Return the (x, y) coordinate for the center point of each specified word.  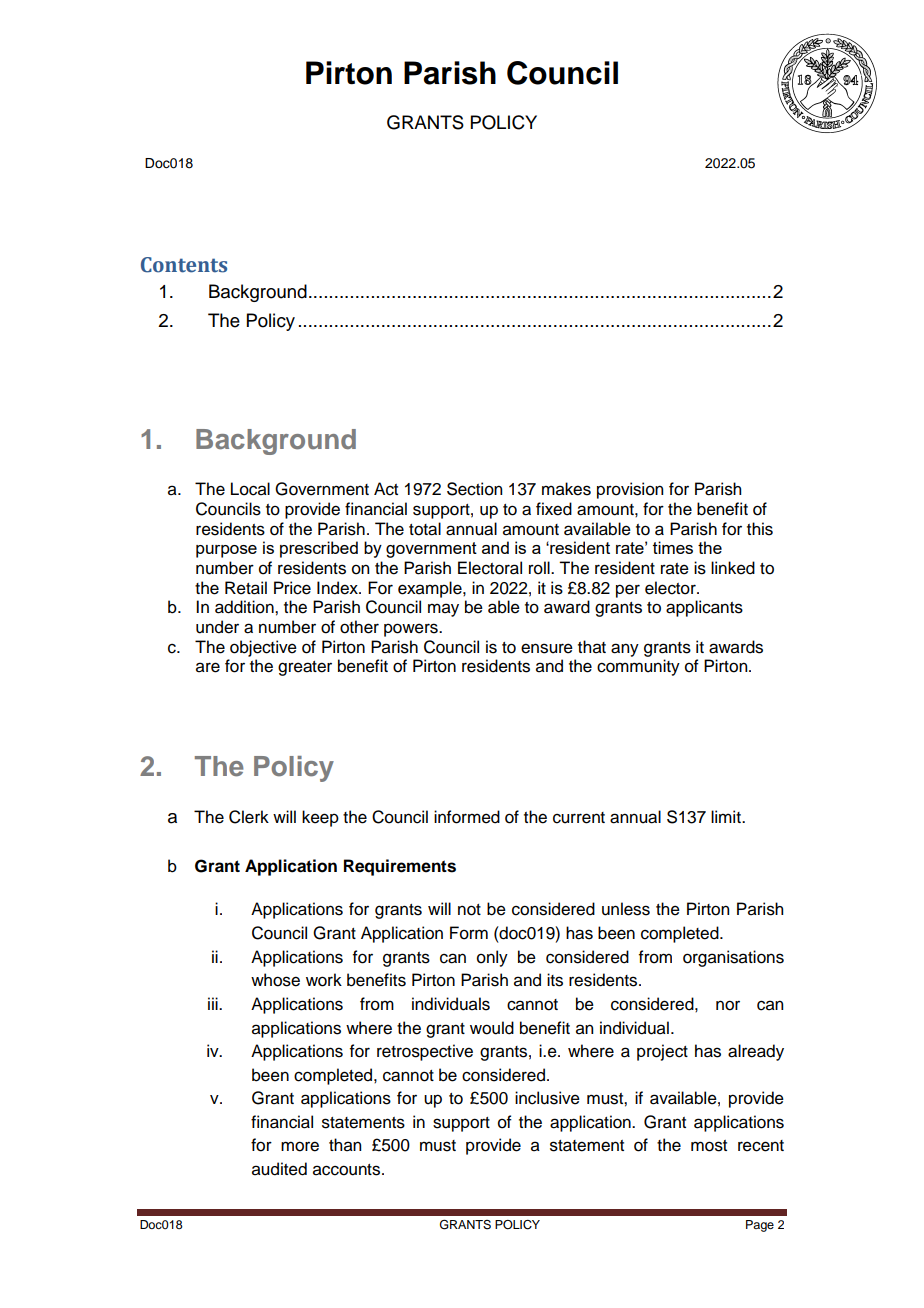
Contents (184, 265)
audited (279, 1169)
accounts (348, 1170)
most (709, 1146)
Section (474, 489)
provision (630, 490)
